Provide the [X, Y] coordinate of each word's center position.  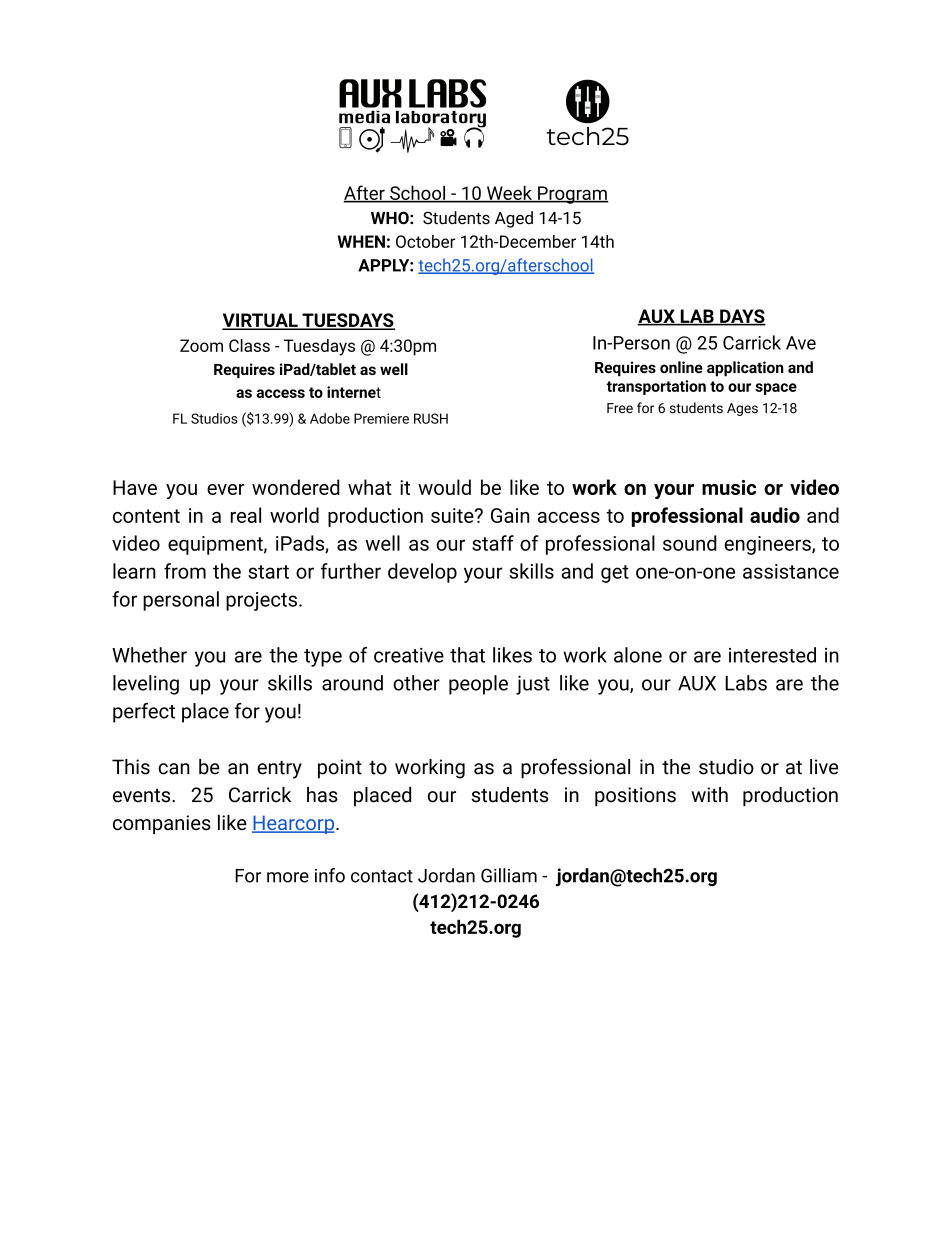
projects [261, 601]
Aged [514, 219]
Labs [746, 683]
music [729, 487]
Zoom [201, 345]
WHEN [361, 241]
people [478, 685]
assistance [791, 571]
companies [162, 824]
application [745, 369]
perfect [144, 713]
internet [354, 392]
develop [422, 573]
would [444, 487]
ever [226, 489]
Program [572, 195]
